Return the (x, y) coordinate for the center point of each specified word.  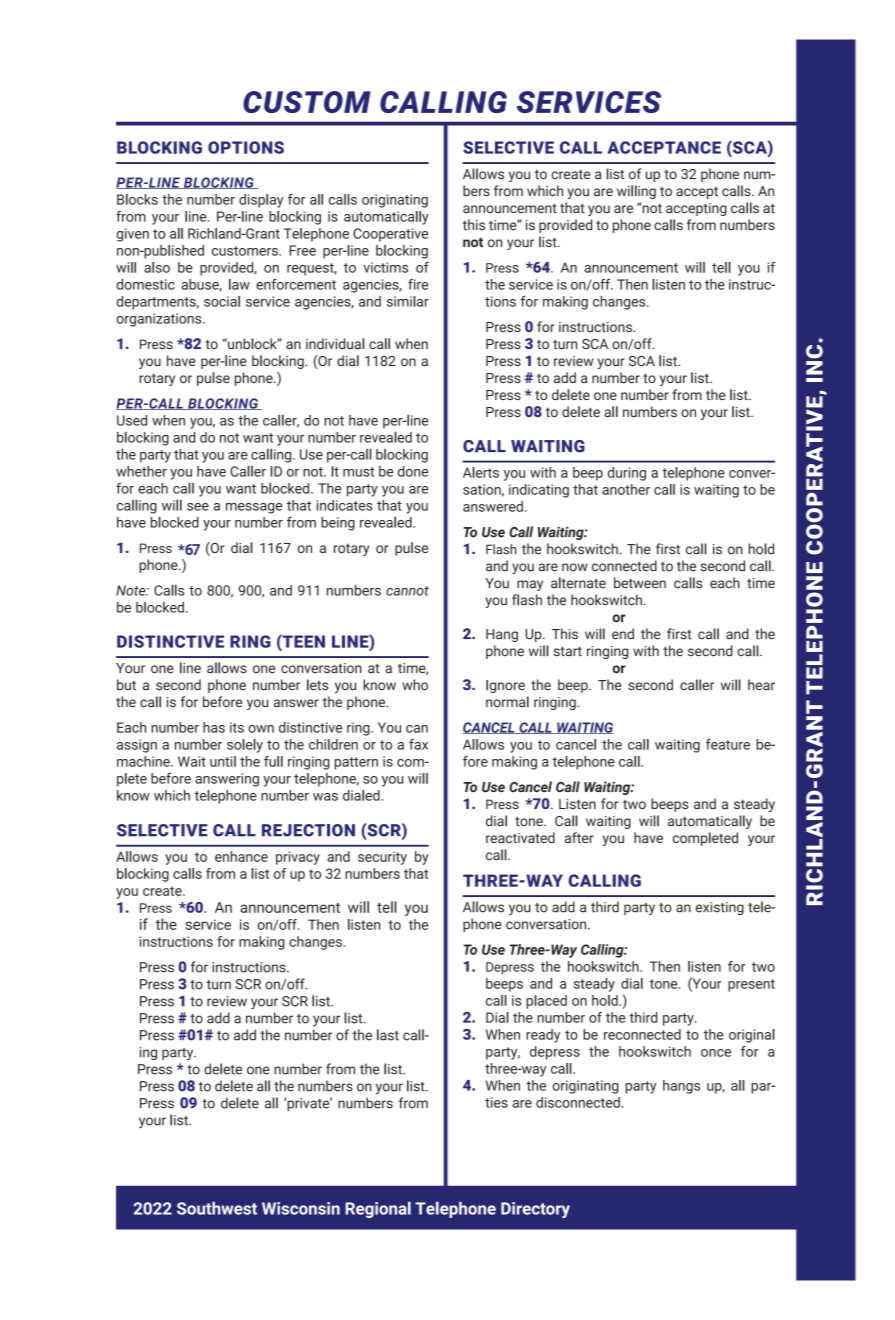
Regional (378, 1210)
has (214, 727)
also (157, 267)
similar (408, 301)
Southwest (217, 1208)
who (415, 685)
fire (418, 284)
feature (728, 744)
